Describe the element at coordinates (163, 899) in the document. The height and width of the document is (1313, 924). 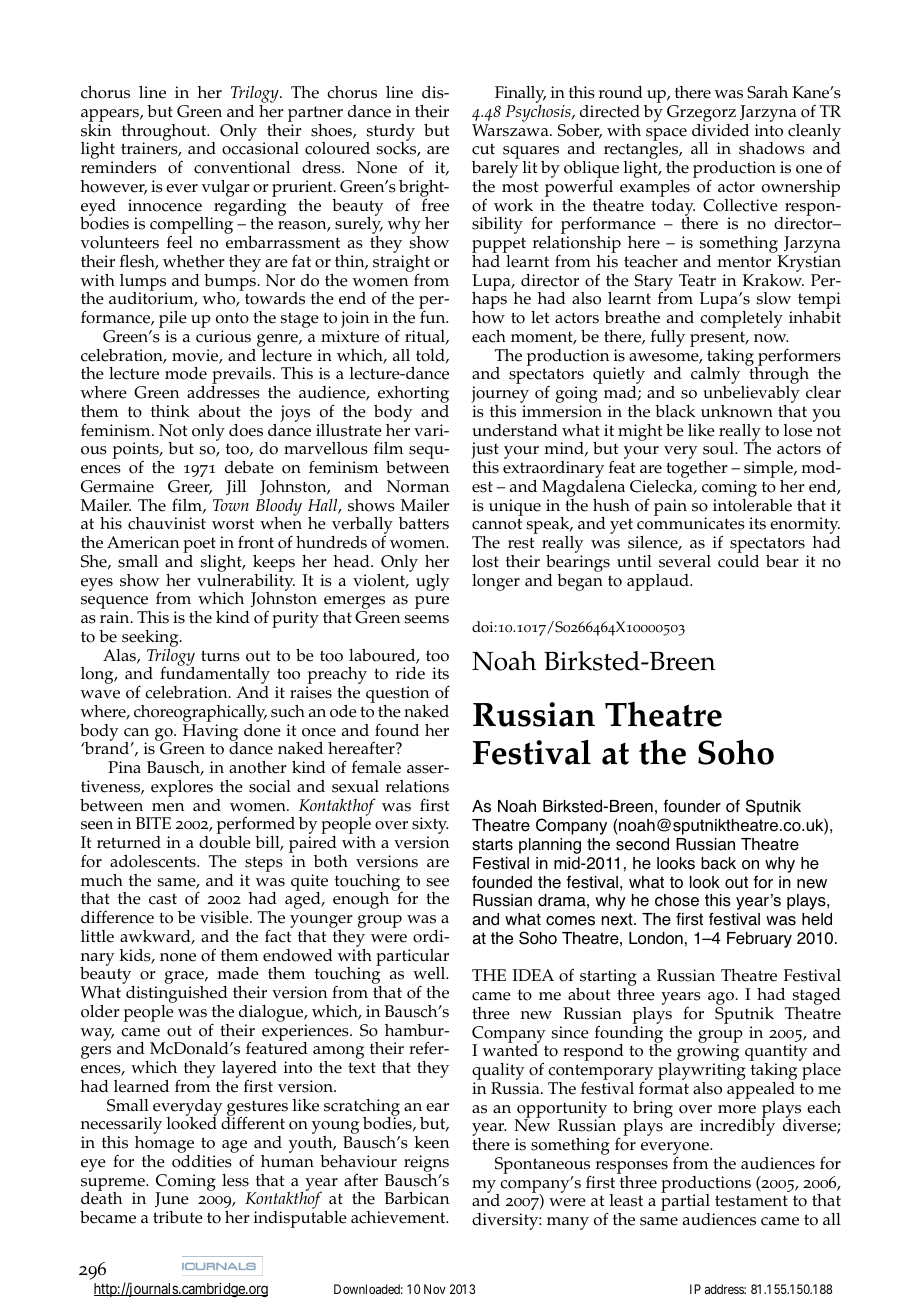
I see `cast` at that location.
